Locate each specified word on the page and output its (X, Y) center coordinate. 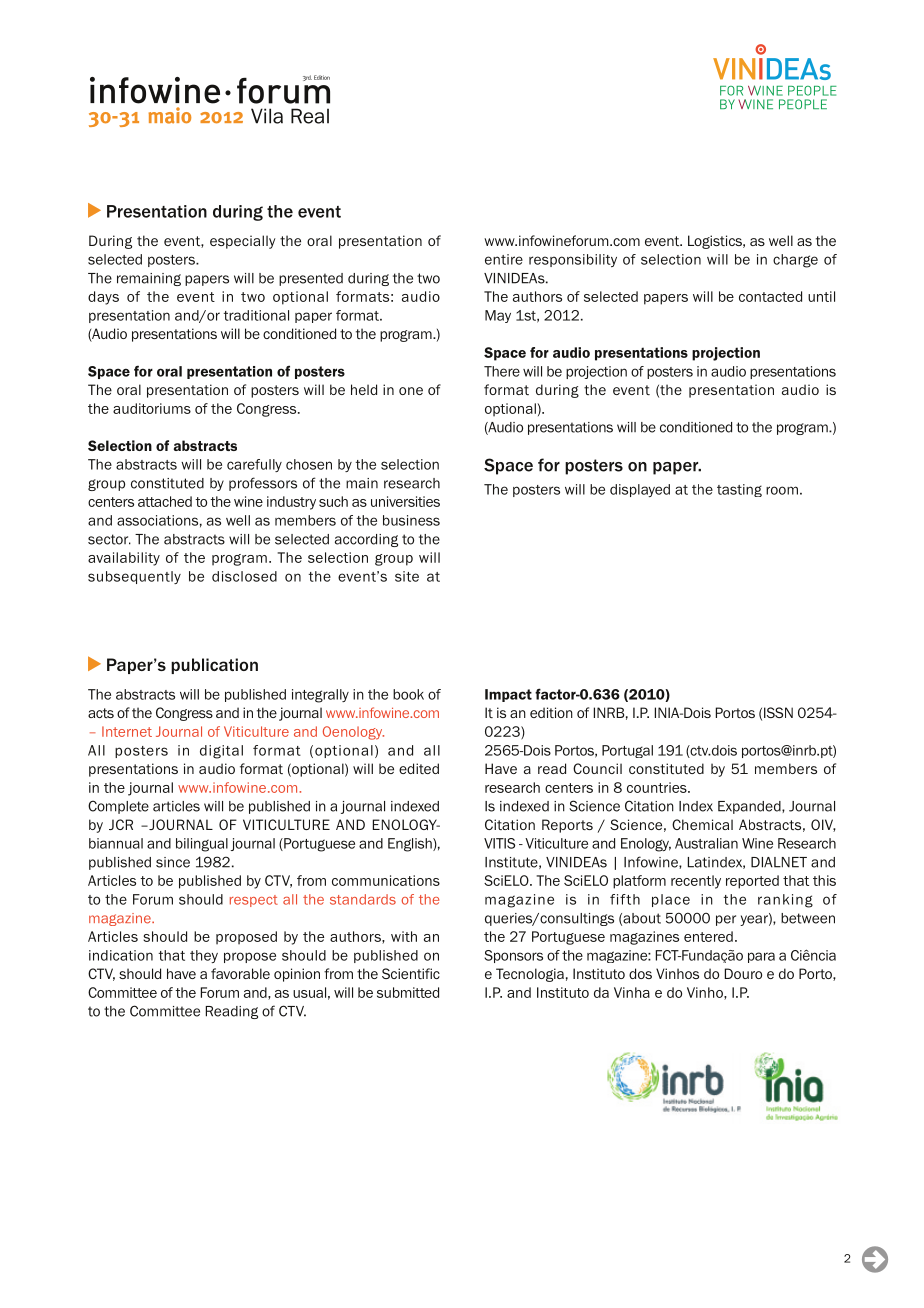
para (761, 957)
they (204, 956)
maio (169, 115)
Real (310, 116)
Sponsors (513, 956)
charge (795, 261)
